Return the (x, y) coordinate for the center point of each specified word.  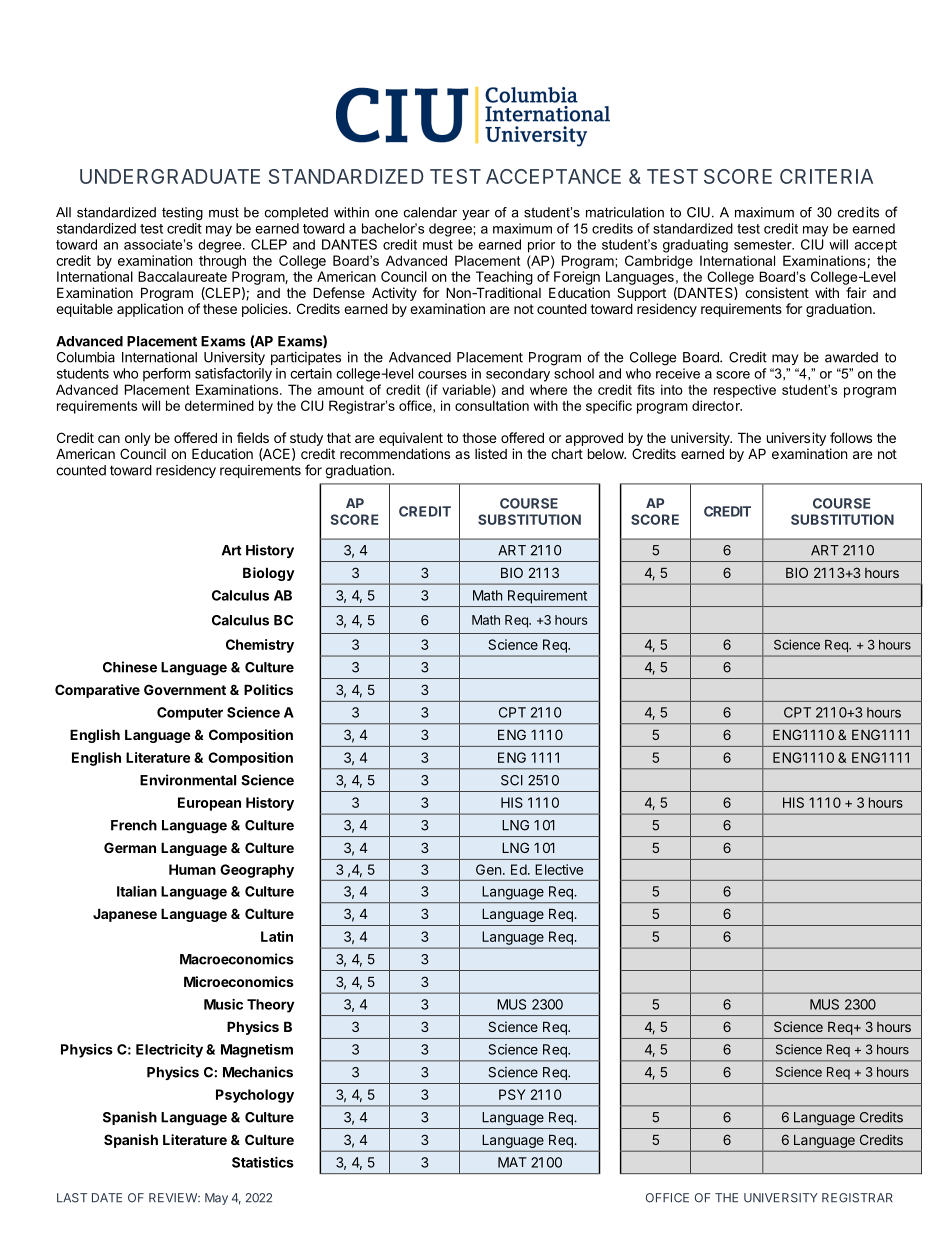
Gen (488, 869)
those (479, 438)
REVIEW (174, 1197)
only (138, 439)
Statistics (263, 1162)
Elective (559, 869)
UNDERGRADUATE (170, 176)
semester (764, 245)
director (717, 405)
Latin (277, 936)
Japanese (125, 915)
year (476, 215)
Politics (268, 689)
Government (185, 689)
